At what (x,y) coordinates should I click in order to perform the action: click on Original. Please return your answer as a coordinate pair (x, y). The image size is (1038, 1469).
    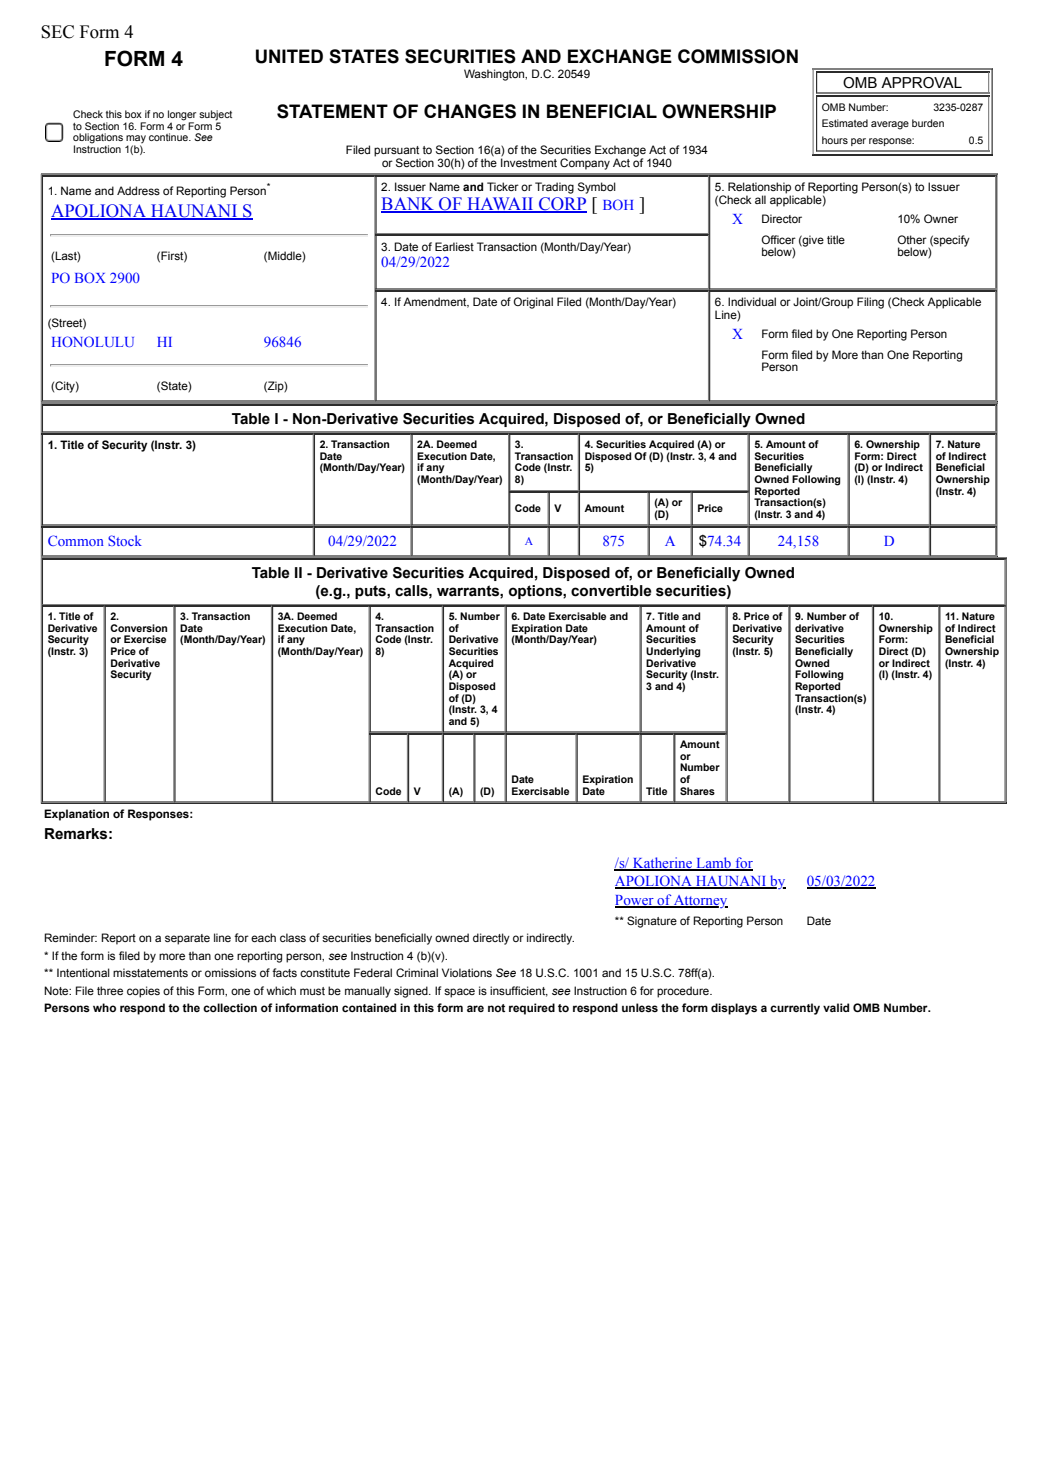
    Looking at the image, I should click on (533, 303).
